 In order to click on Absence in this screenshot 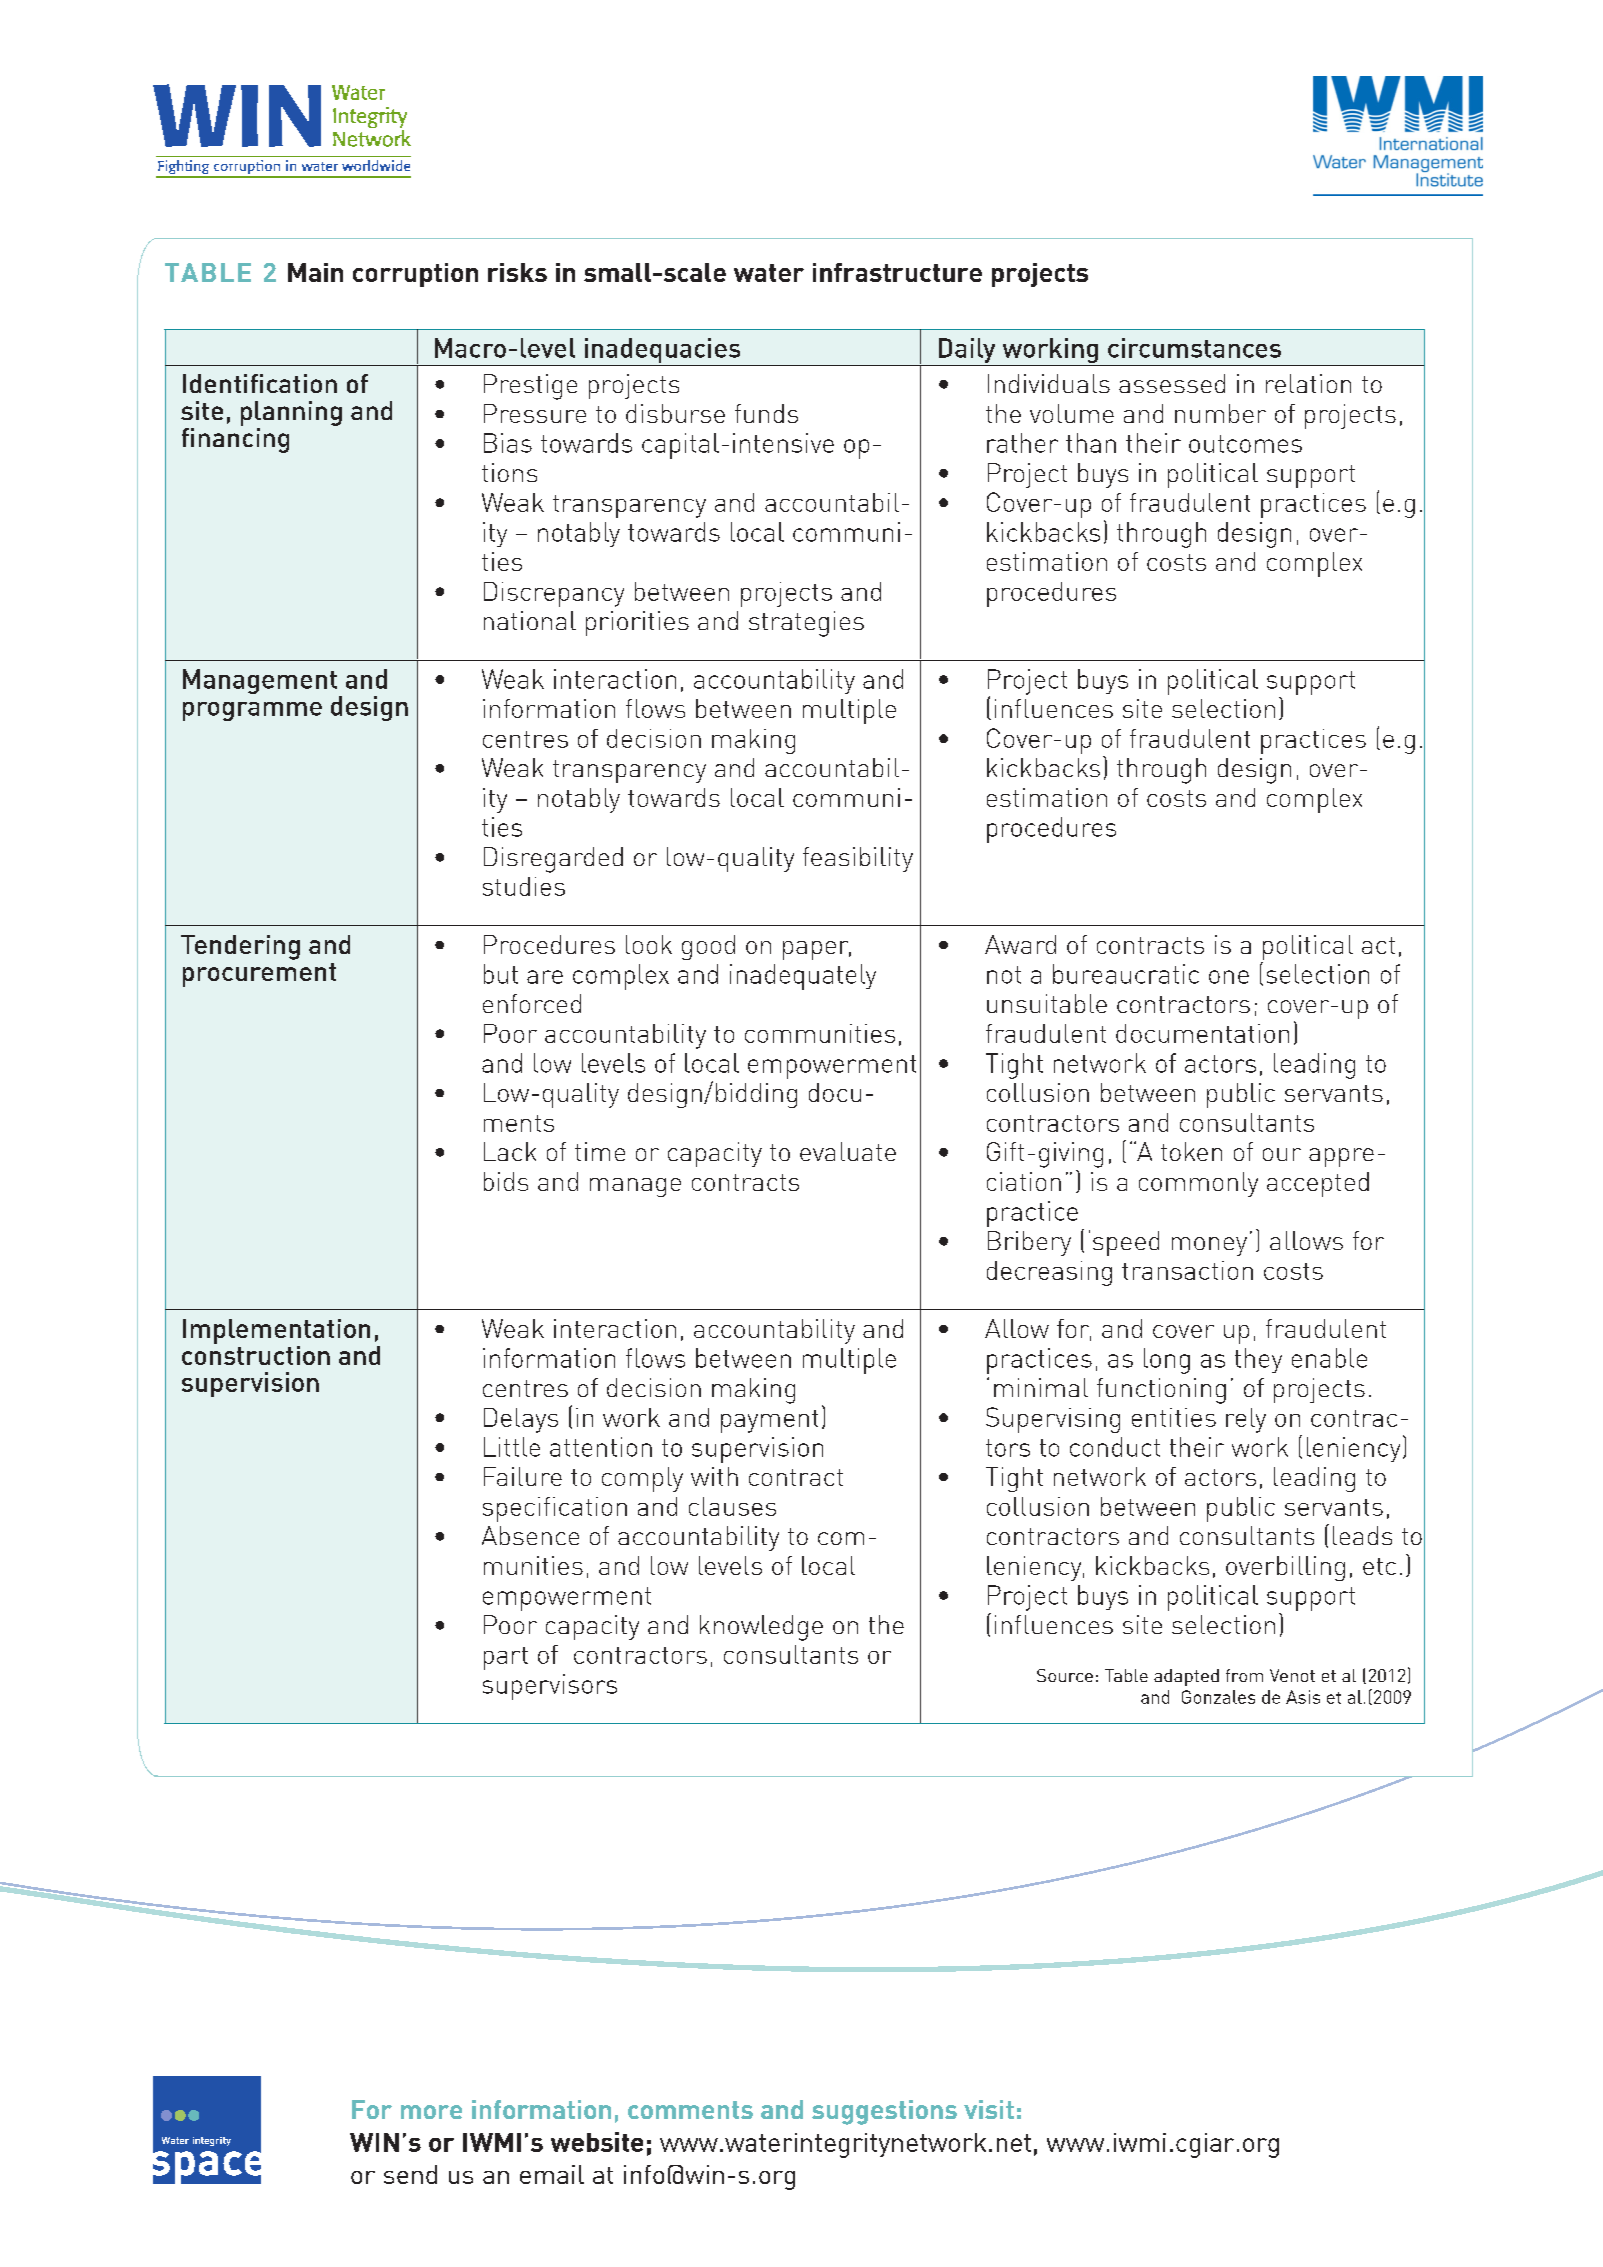, I will do `click(530, 1535)`.
